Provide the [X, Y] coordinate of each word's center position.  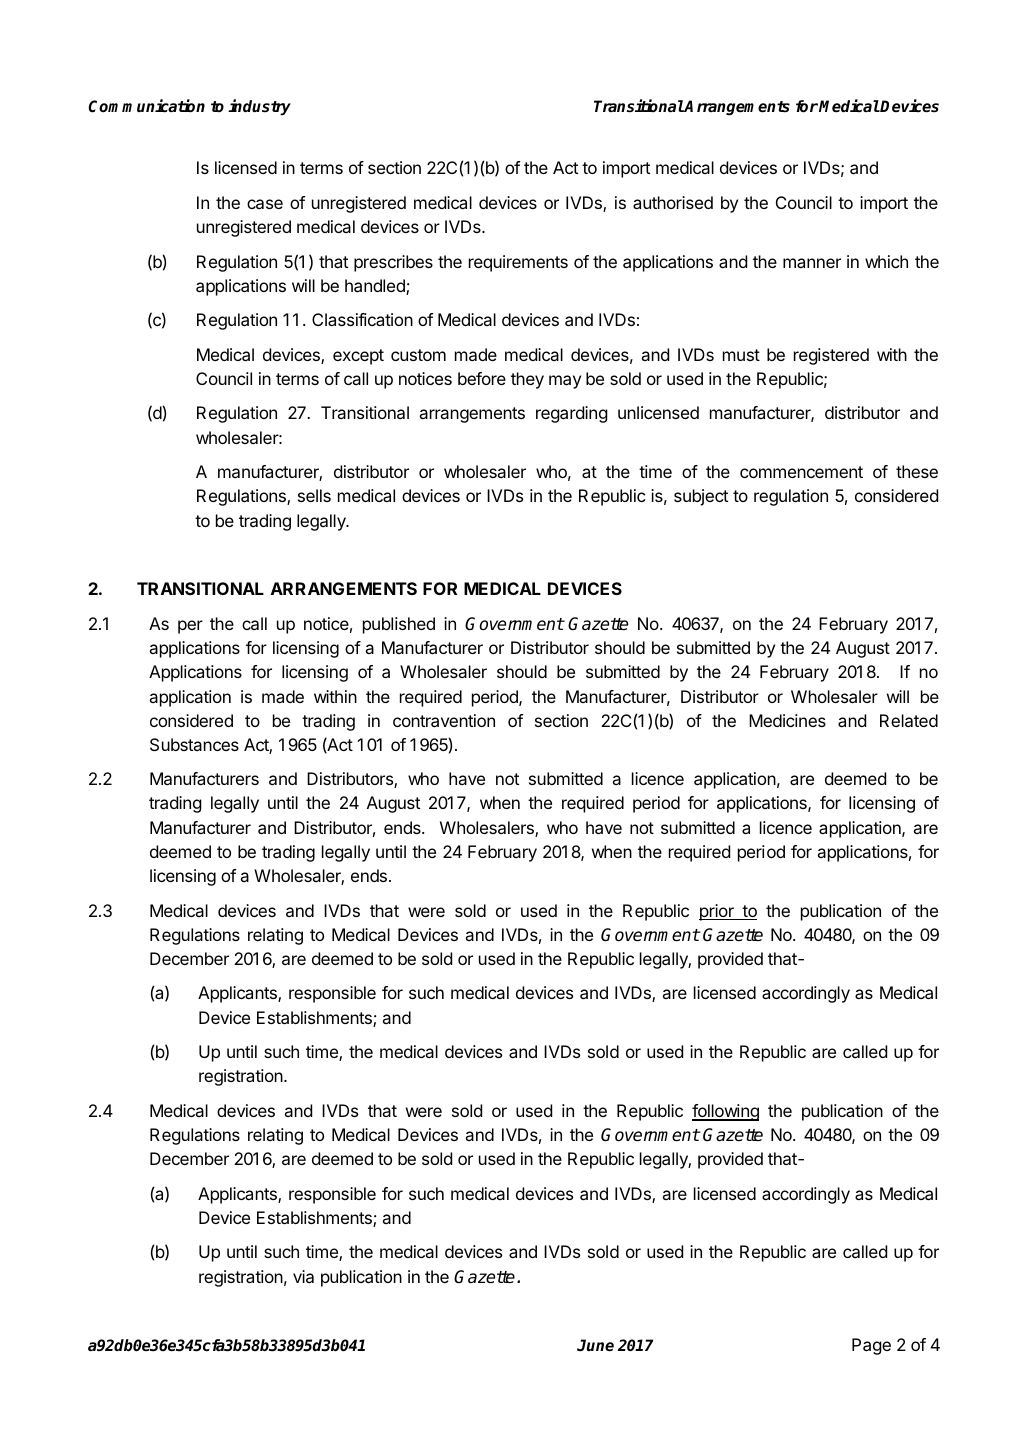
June [595, 1345]
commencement [801, 472]
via [303, 1276]
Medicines [787, 720]
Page [871, 1346]
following [725, 1112]
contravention [444, 720]
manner [812, 263]
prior [717, 912]
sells [314, 495]
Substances [194, 744]
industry [259, 107]
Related [909, 720]
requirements [518, 263]
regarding [572, 414]
